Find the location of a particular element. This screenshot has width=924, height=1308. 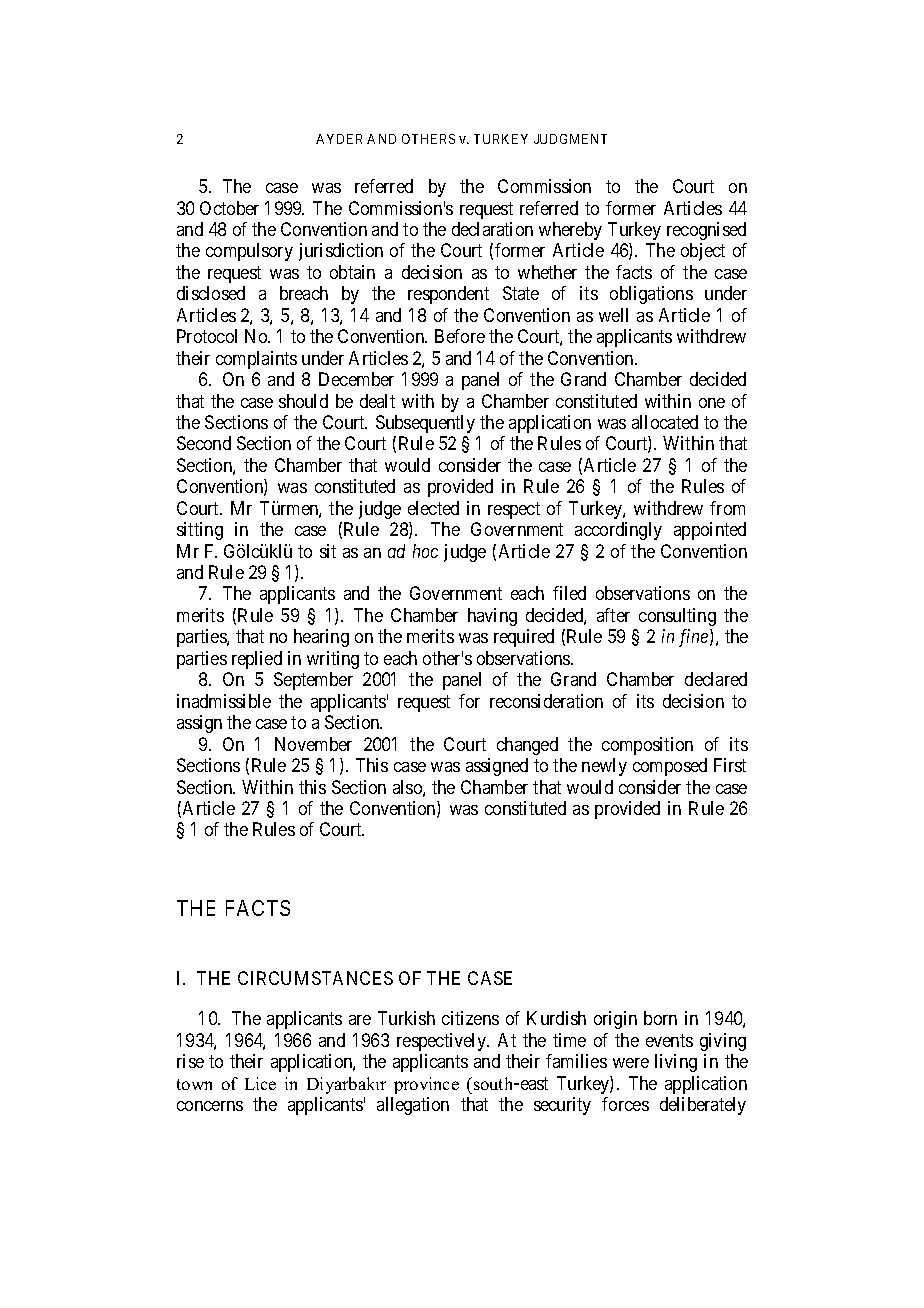

composition is located at coordinates (647, 746).
